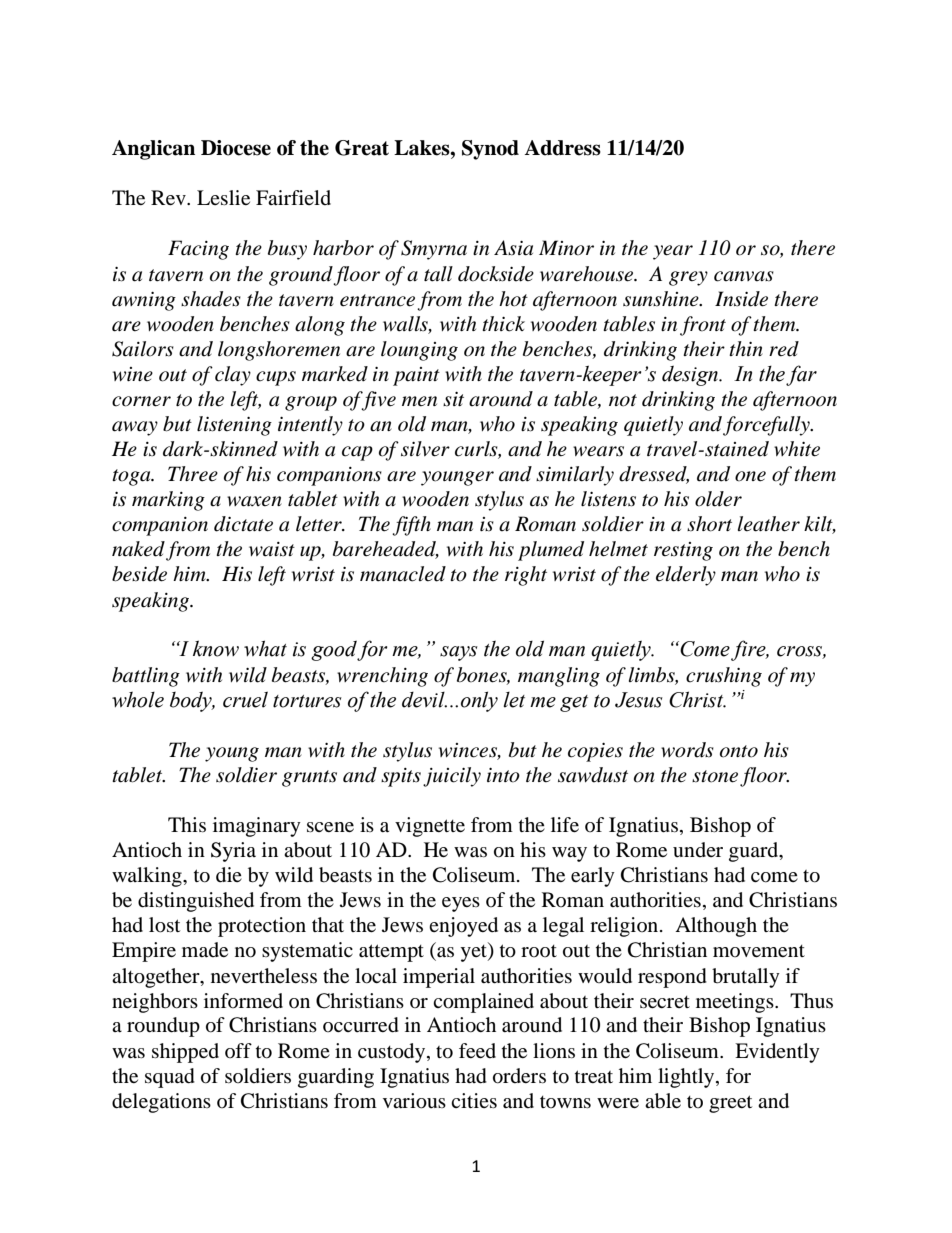 Image resolution: width=952 pixels, height=1233 pixels. I want to click on short, so click(709, 524).
